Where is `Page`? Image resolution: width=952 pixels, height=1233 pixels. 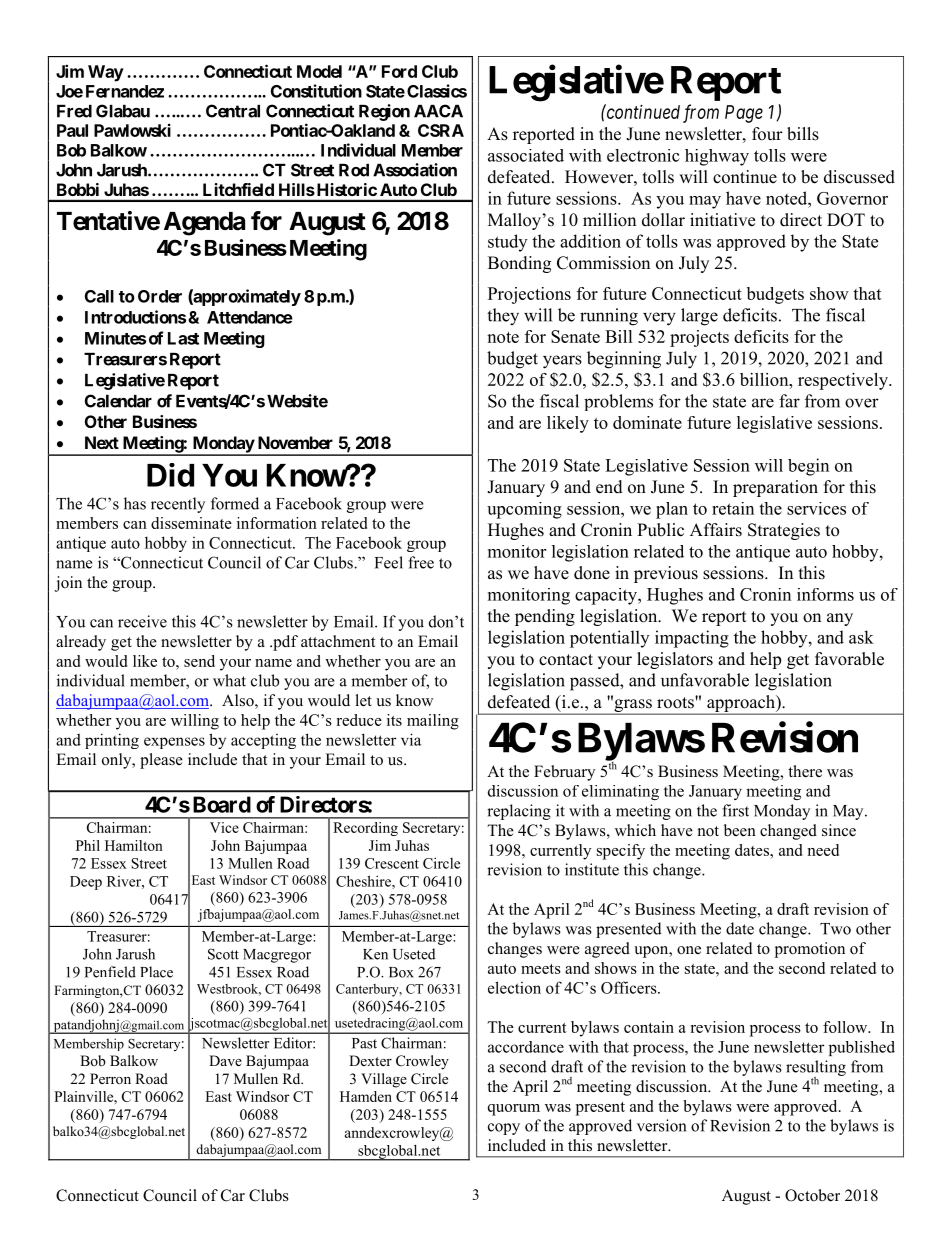 Page is located at coordinates (744, 114).
